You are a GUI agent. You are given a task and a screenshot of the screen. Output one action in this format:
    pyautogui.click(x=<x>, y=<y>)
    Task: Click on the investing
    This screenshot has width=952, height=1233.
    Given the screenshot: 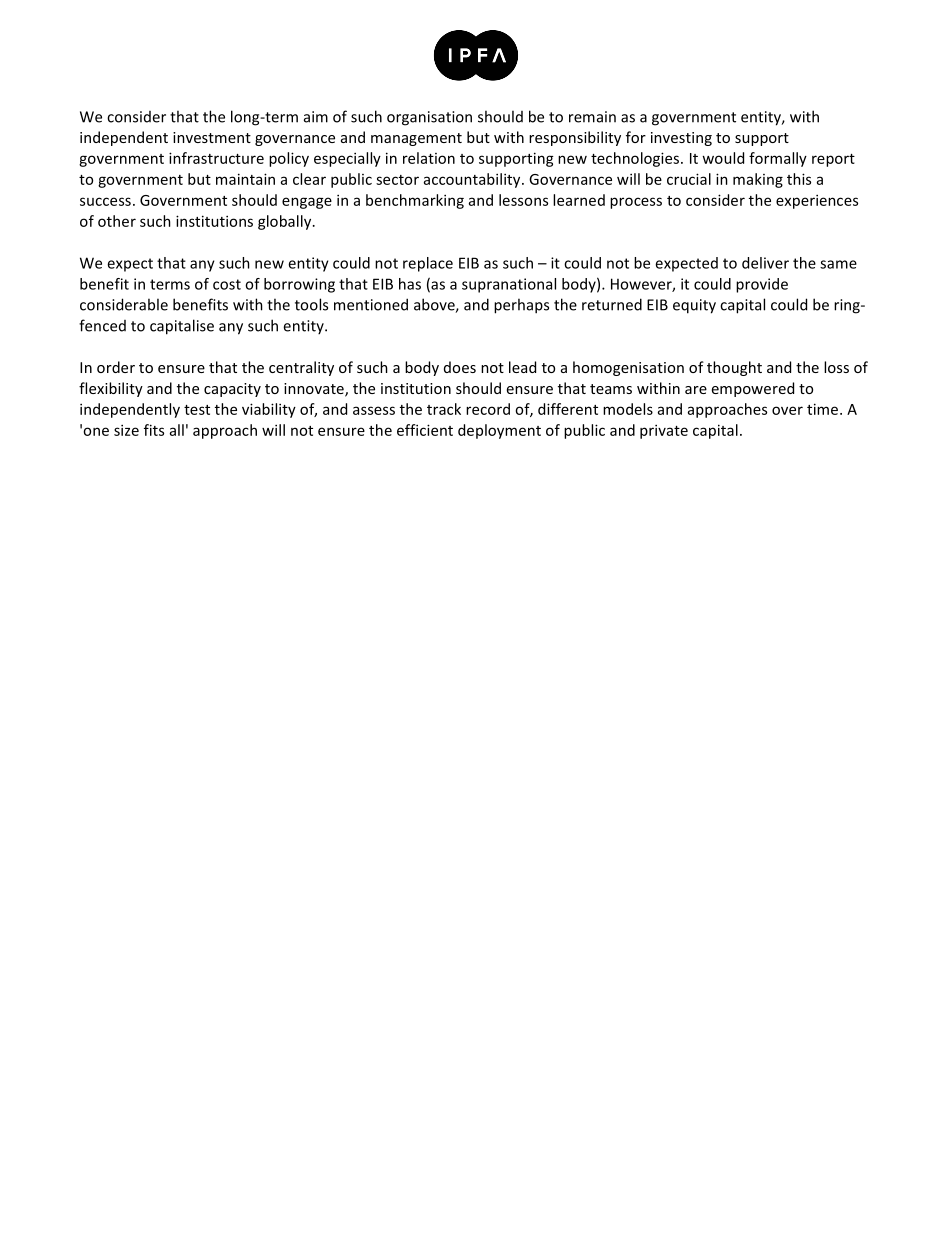 What is the action you would take?
    pyautogui.click(x=681, y=139)
